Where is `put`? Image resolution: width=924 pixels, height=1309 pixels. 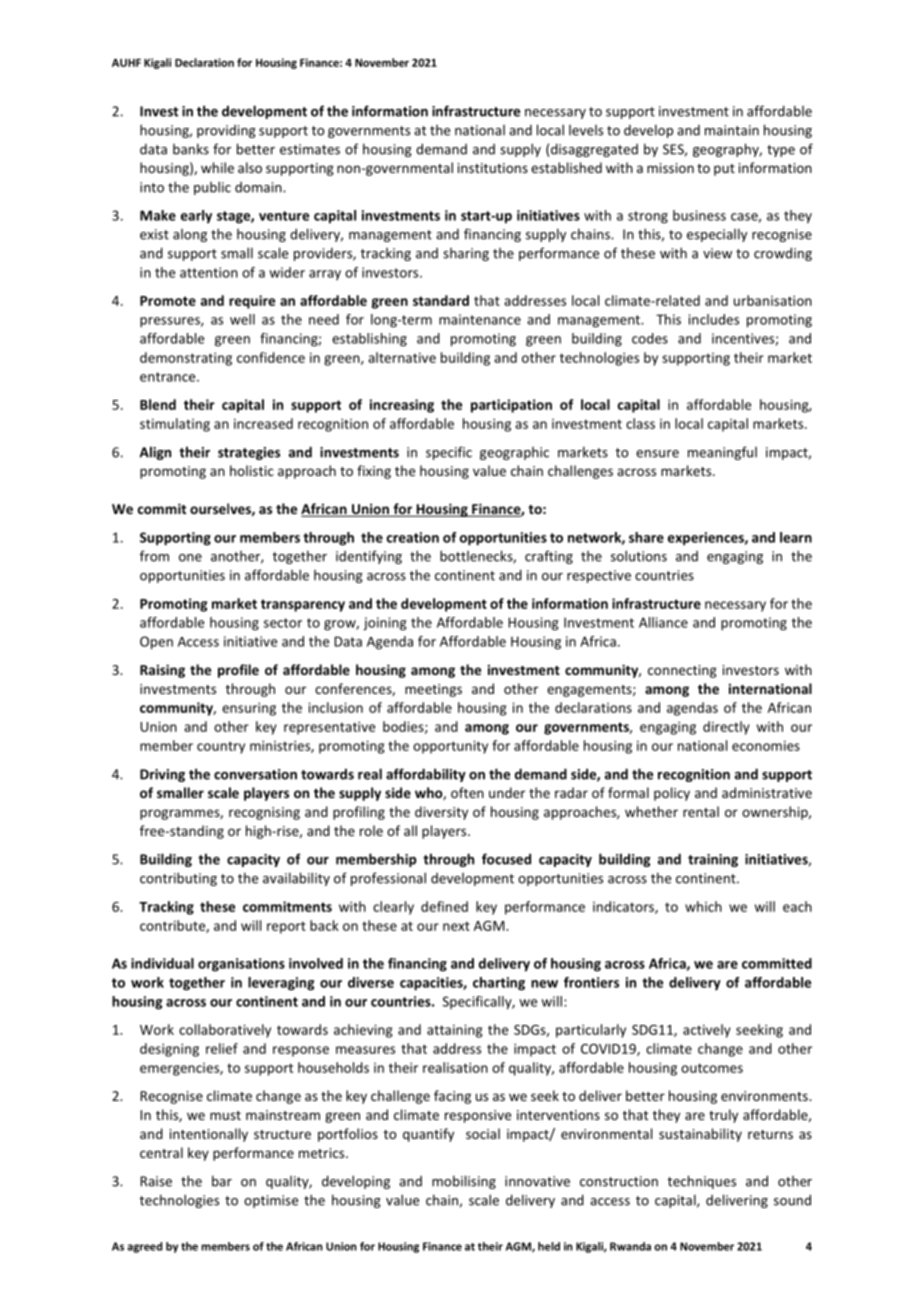 put is located at coordinates (724, 170).
